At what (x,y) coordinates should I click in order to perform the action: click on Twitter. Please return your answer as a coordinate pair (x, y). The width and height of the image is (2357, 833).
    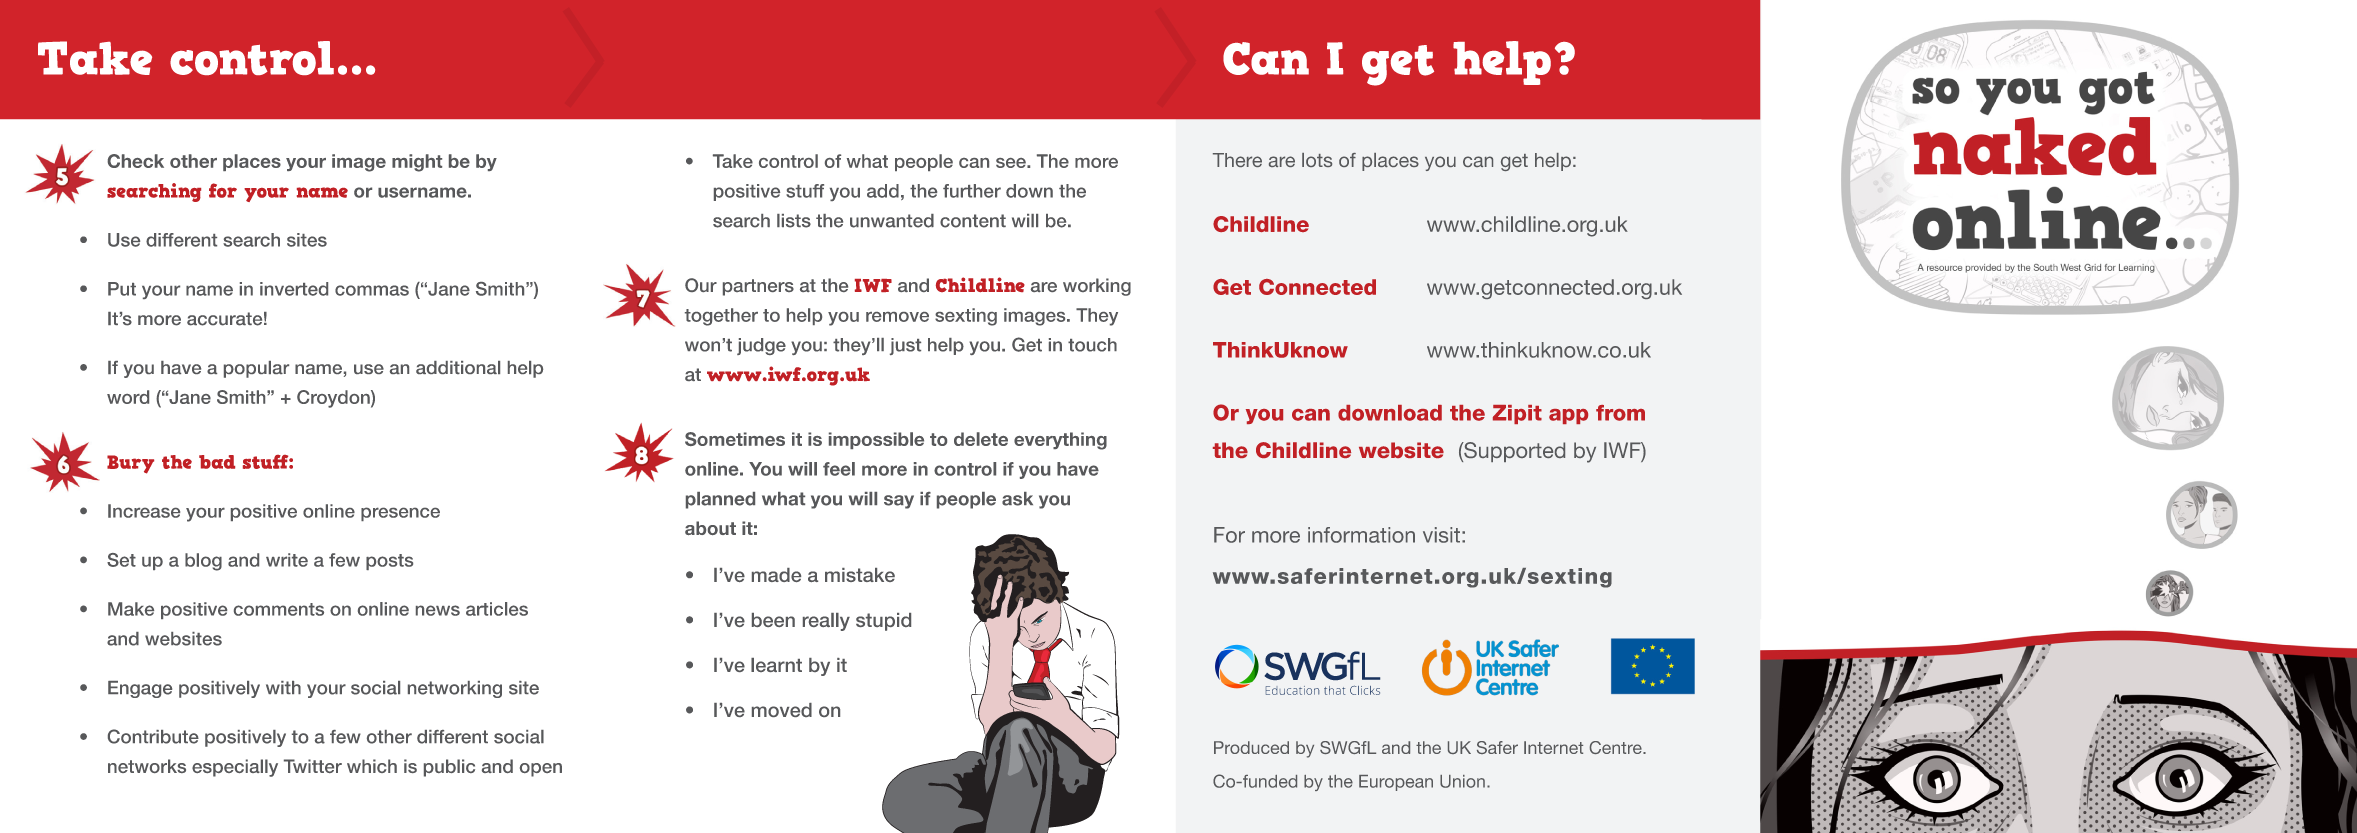
    Looking at the image, I should click on (313, 766).
